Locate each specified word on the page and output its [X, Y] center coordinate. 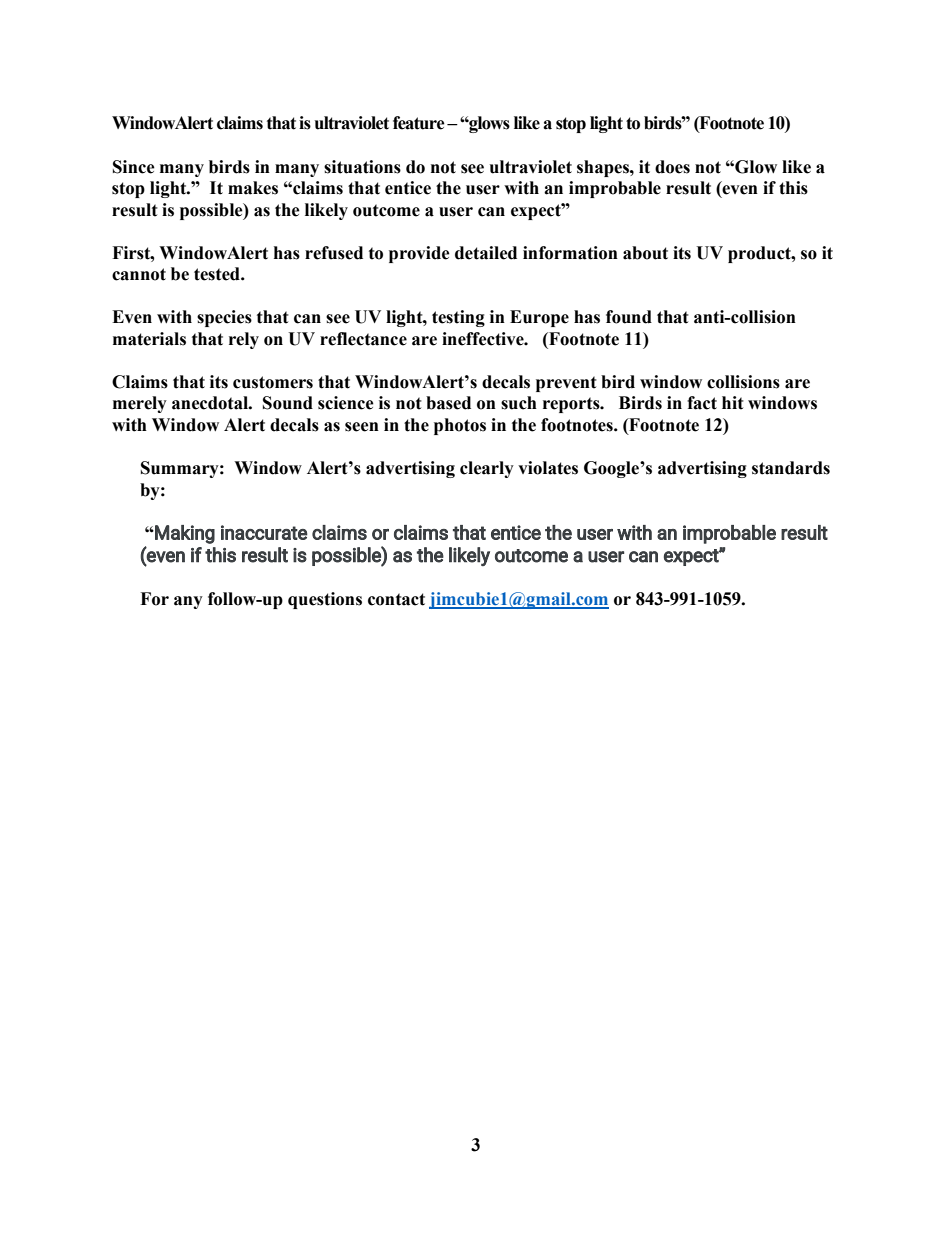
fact [702, 403]
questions [325, 600]
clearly [487, 469]
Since [134, 167]
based [448, 403]
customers [273, 382]
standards [791, 468]
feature [419, 123]
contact [396, 599]
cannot [139, 274]
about [645, 253]
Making [184, 534]
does [672, 167]
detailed [486, 253]
